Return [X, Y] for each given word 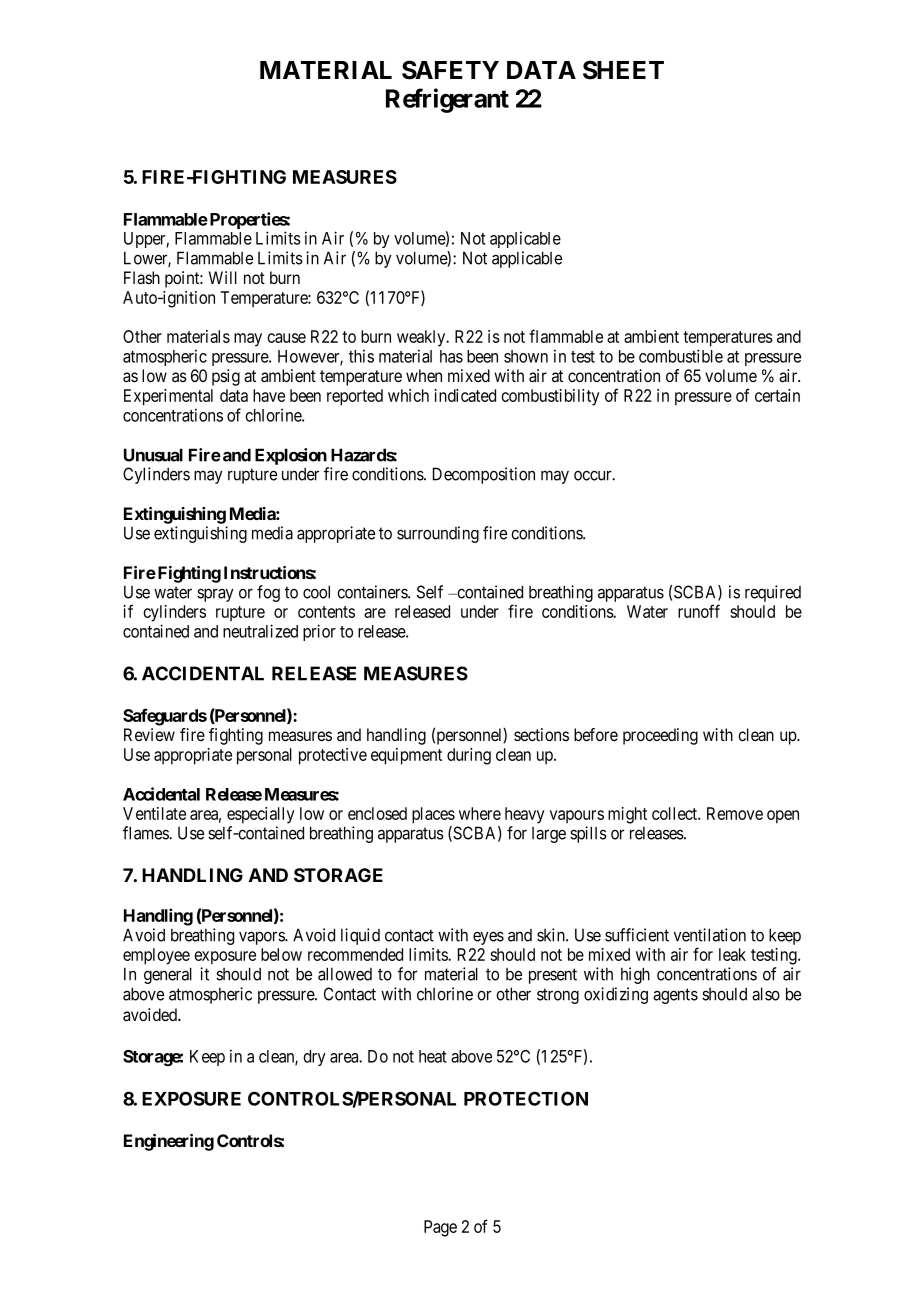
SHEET [623, 70]
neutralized [260, 631]
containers [373, 592]
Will [223, 277]
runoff [699, 611]
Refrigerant [447, 100]
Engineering [169, 1142]
